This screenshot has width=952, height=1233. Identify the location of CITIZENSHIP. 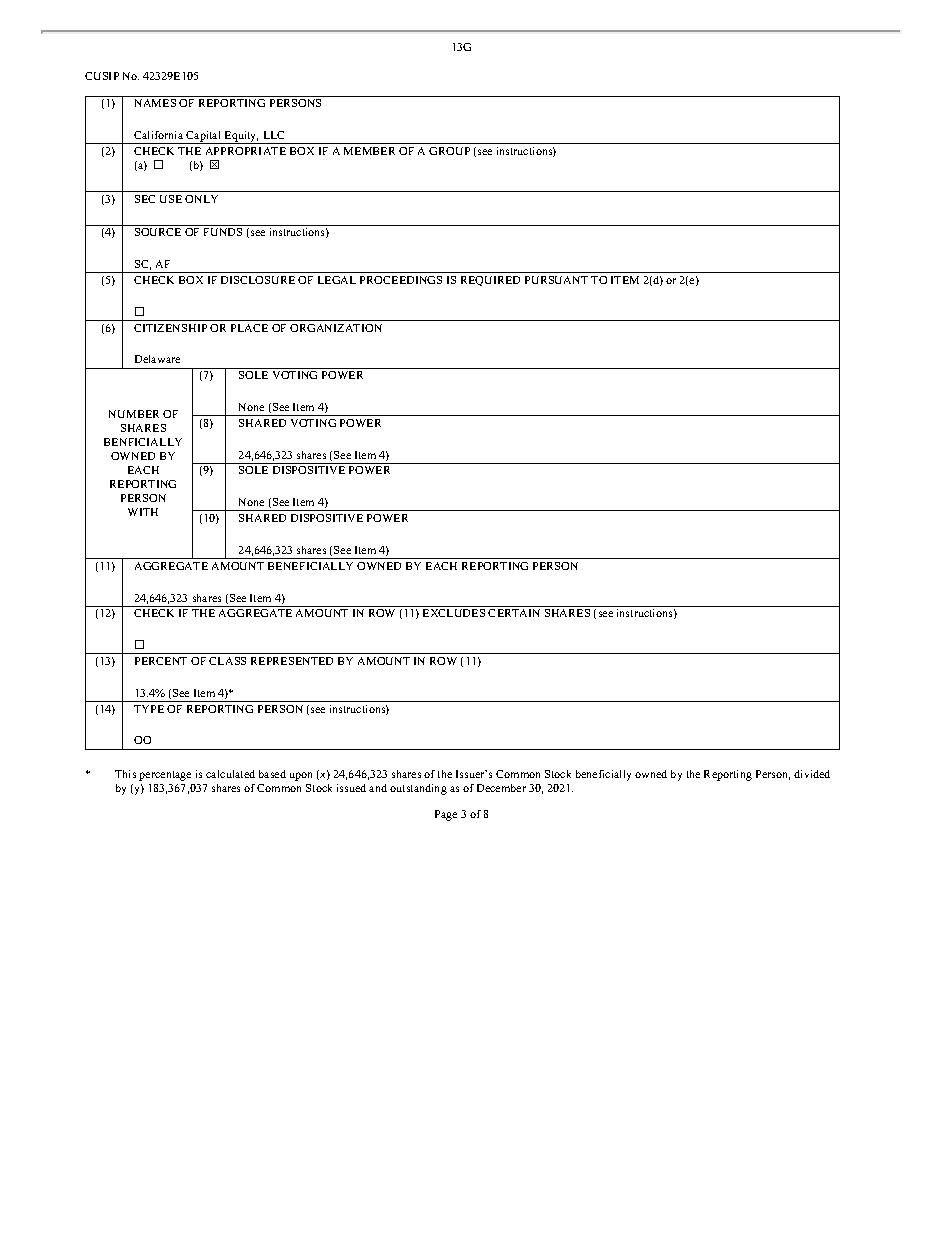
(170, 328).
